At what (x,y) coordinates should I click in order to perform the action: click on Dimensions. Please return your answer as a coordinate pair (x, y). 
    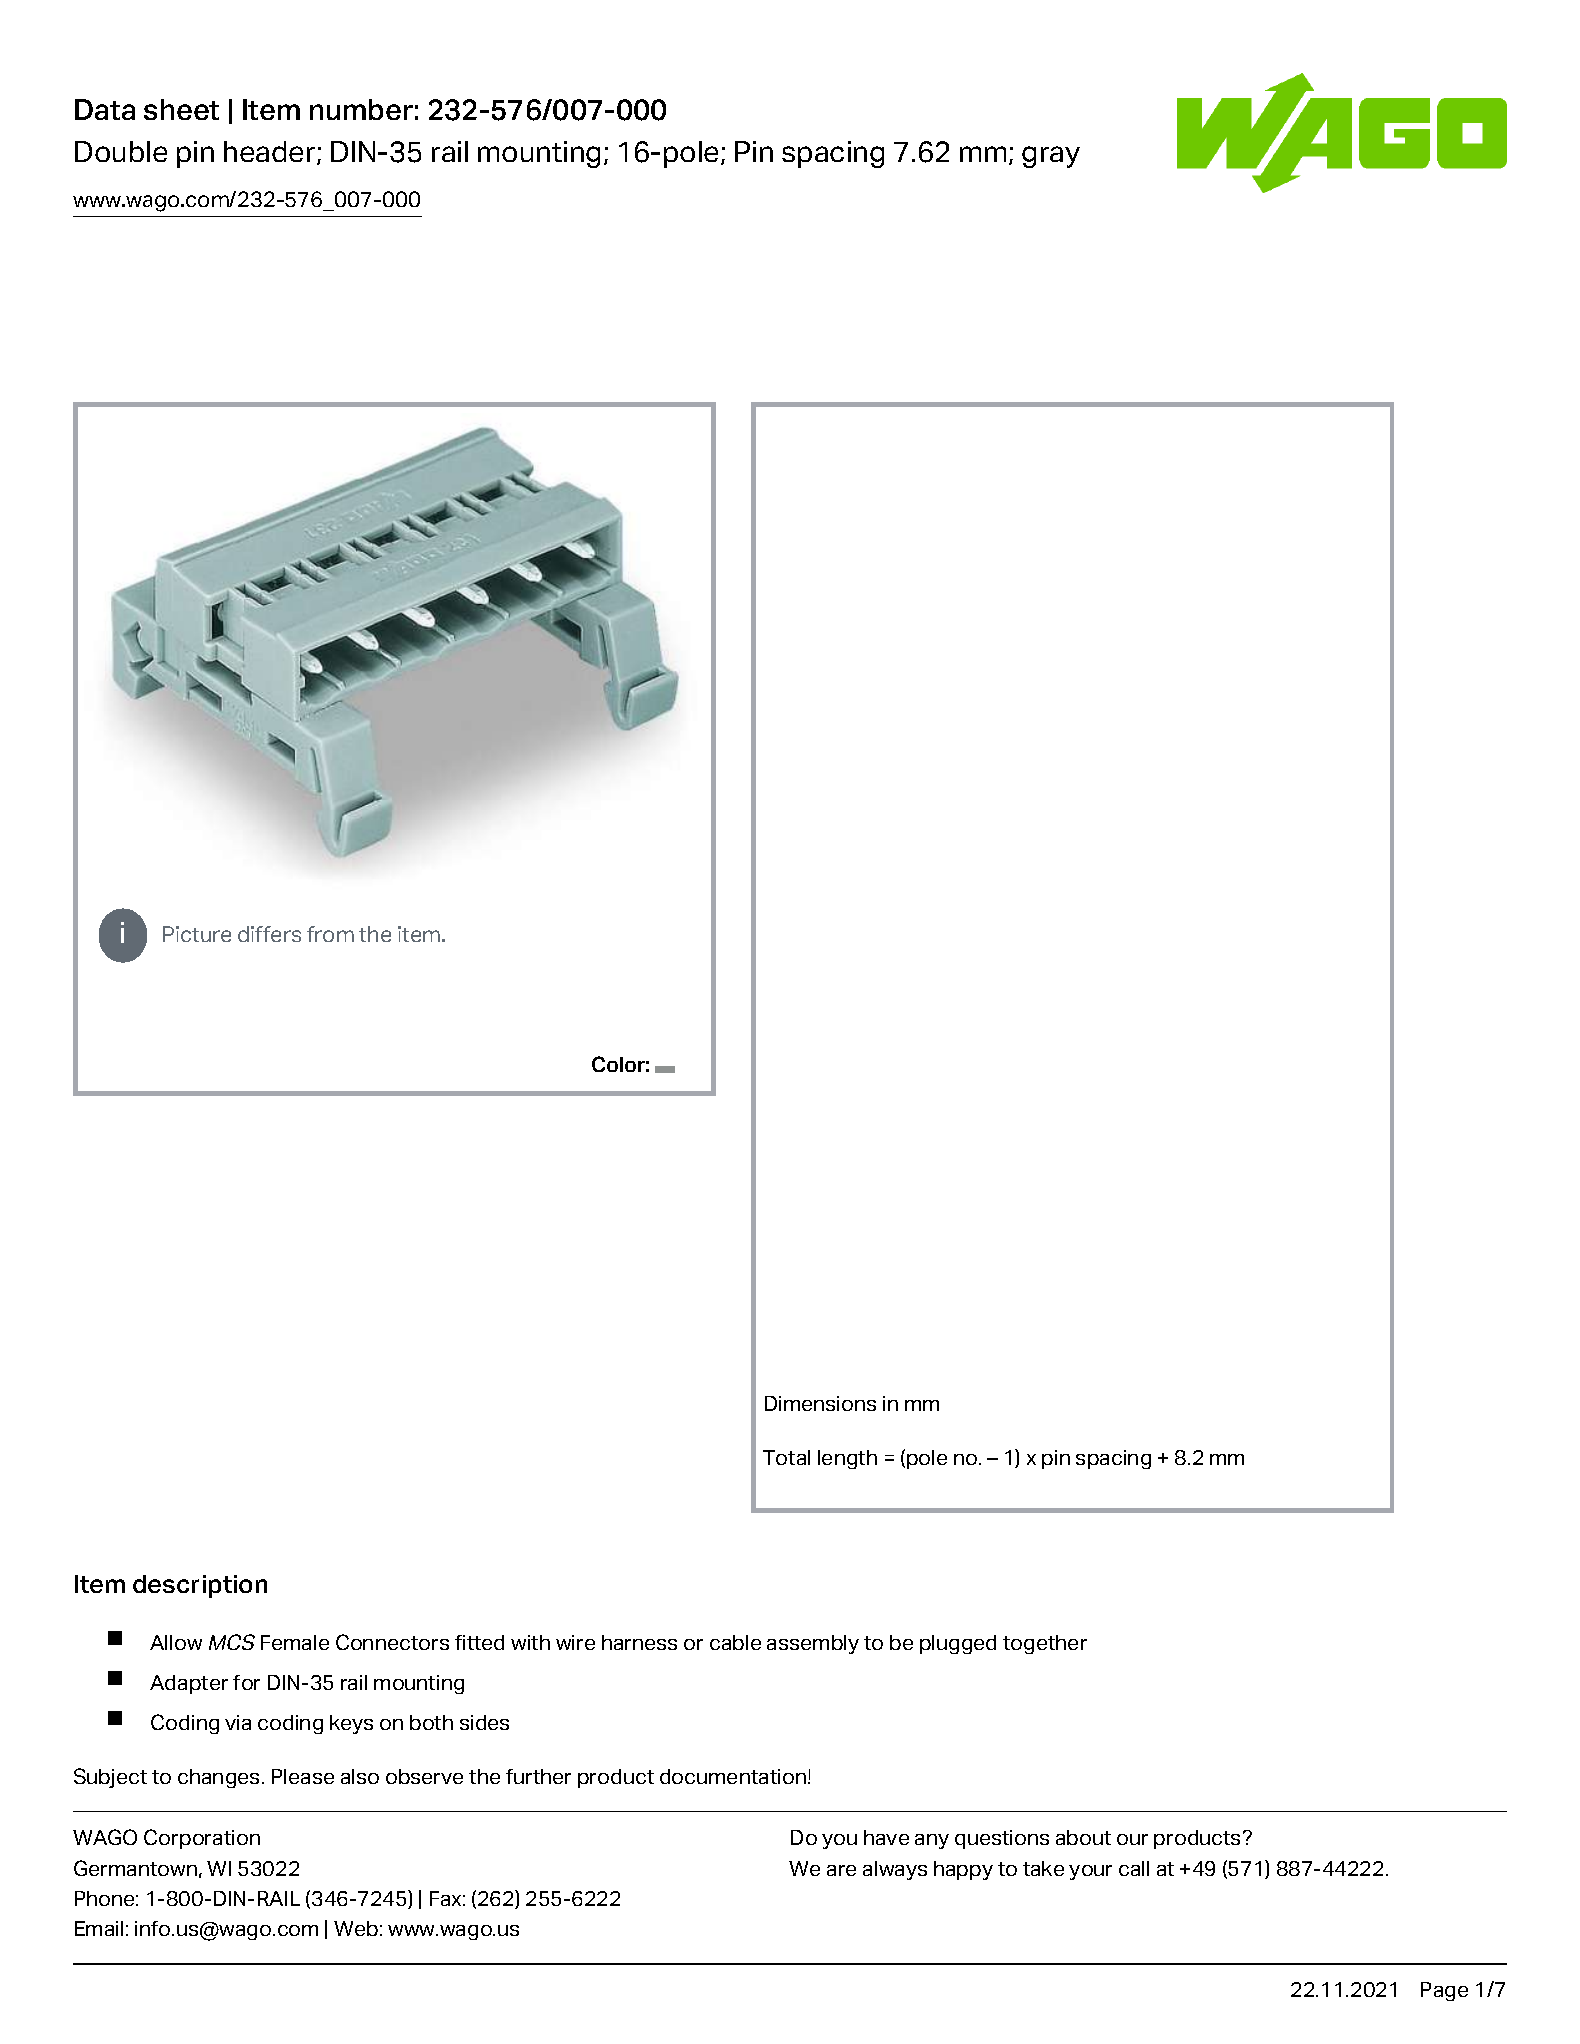
    Looking at the image, I should click on (820, 1403).
